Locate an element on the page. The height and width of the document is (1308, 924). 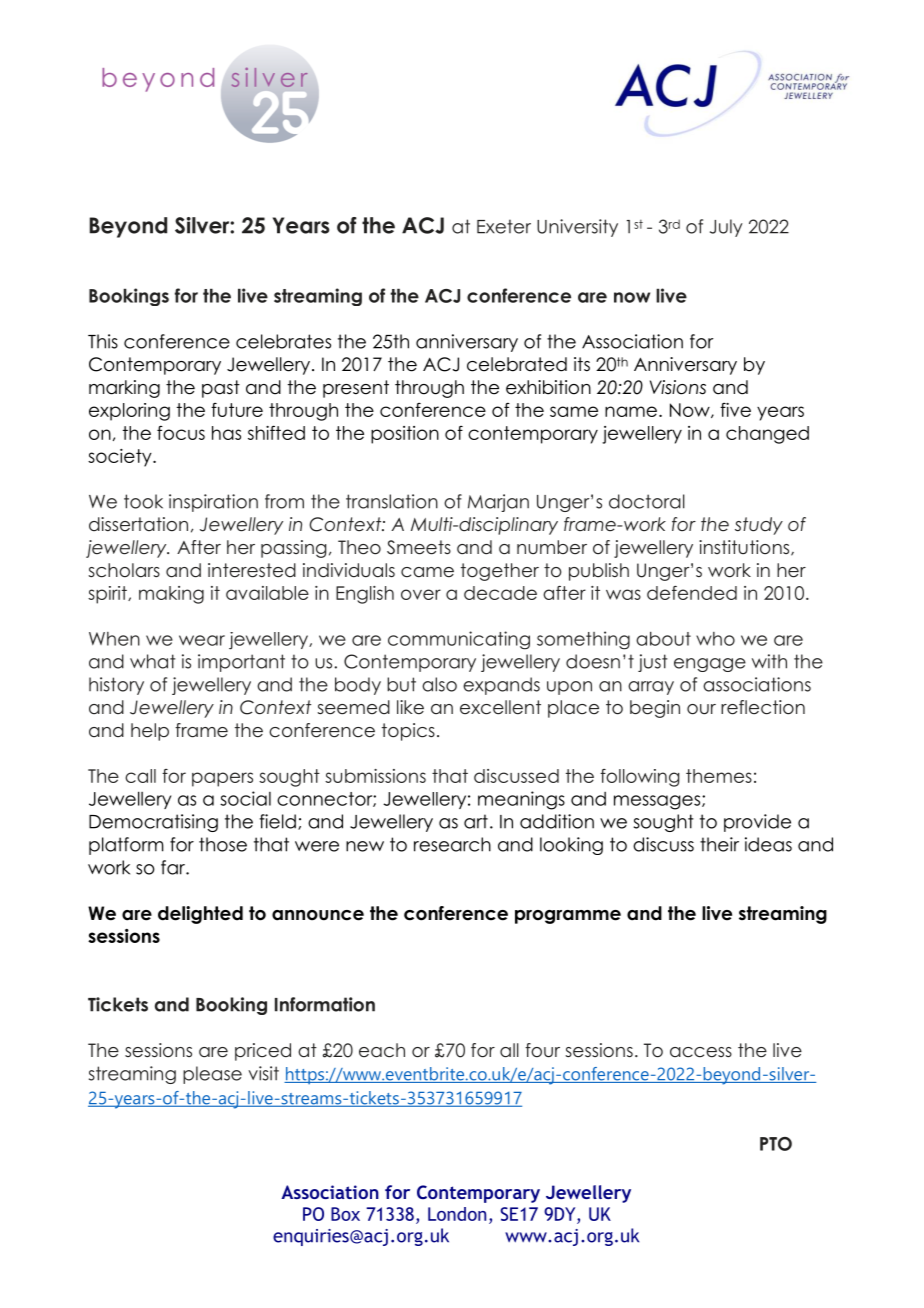
begin is located at coordinates (655, 709).
